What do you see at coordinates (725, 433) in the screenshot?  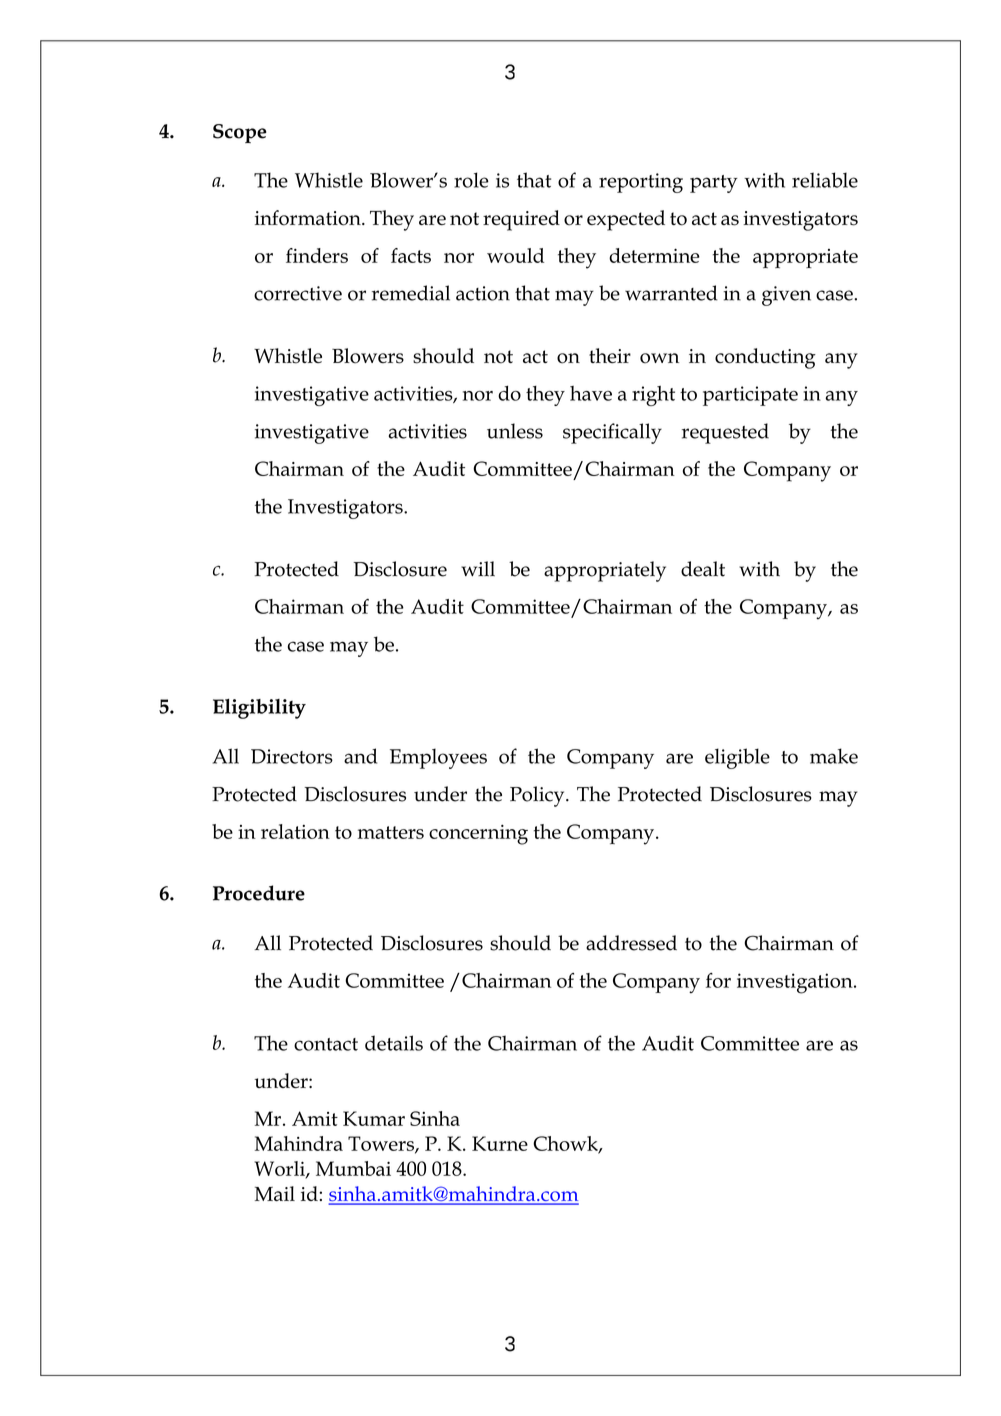 I see `requested` at bounding box center [725, 433].
